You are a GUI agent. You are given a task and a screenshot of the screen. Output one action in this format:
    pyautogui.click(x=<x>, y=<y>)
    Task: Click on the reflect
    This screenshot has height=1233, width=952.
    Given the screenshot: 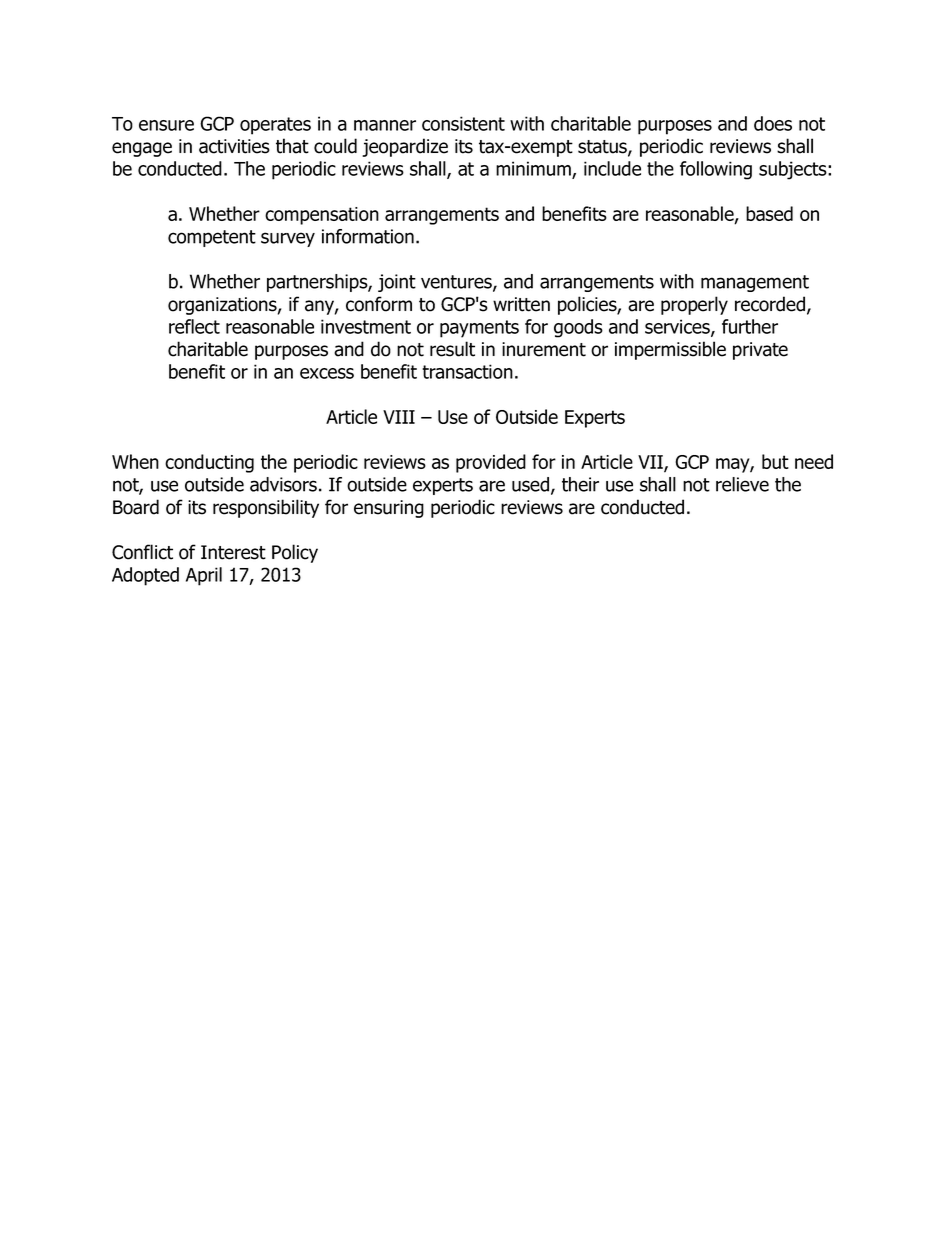 What is the action you would take?
    pyautogui.click(x=194, y=326)
